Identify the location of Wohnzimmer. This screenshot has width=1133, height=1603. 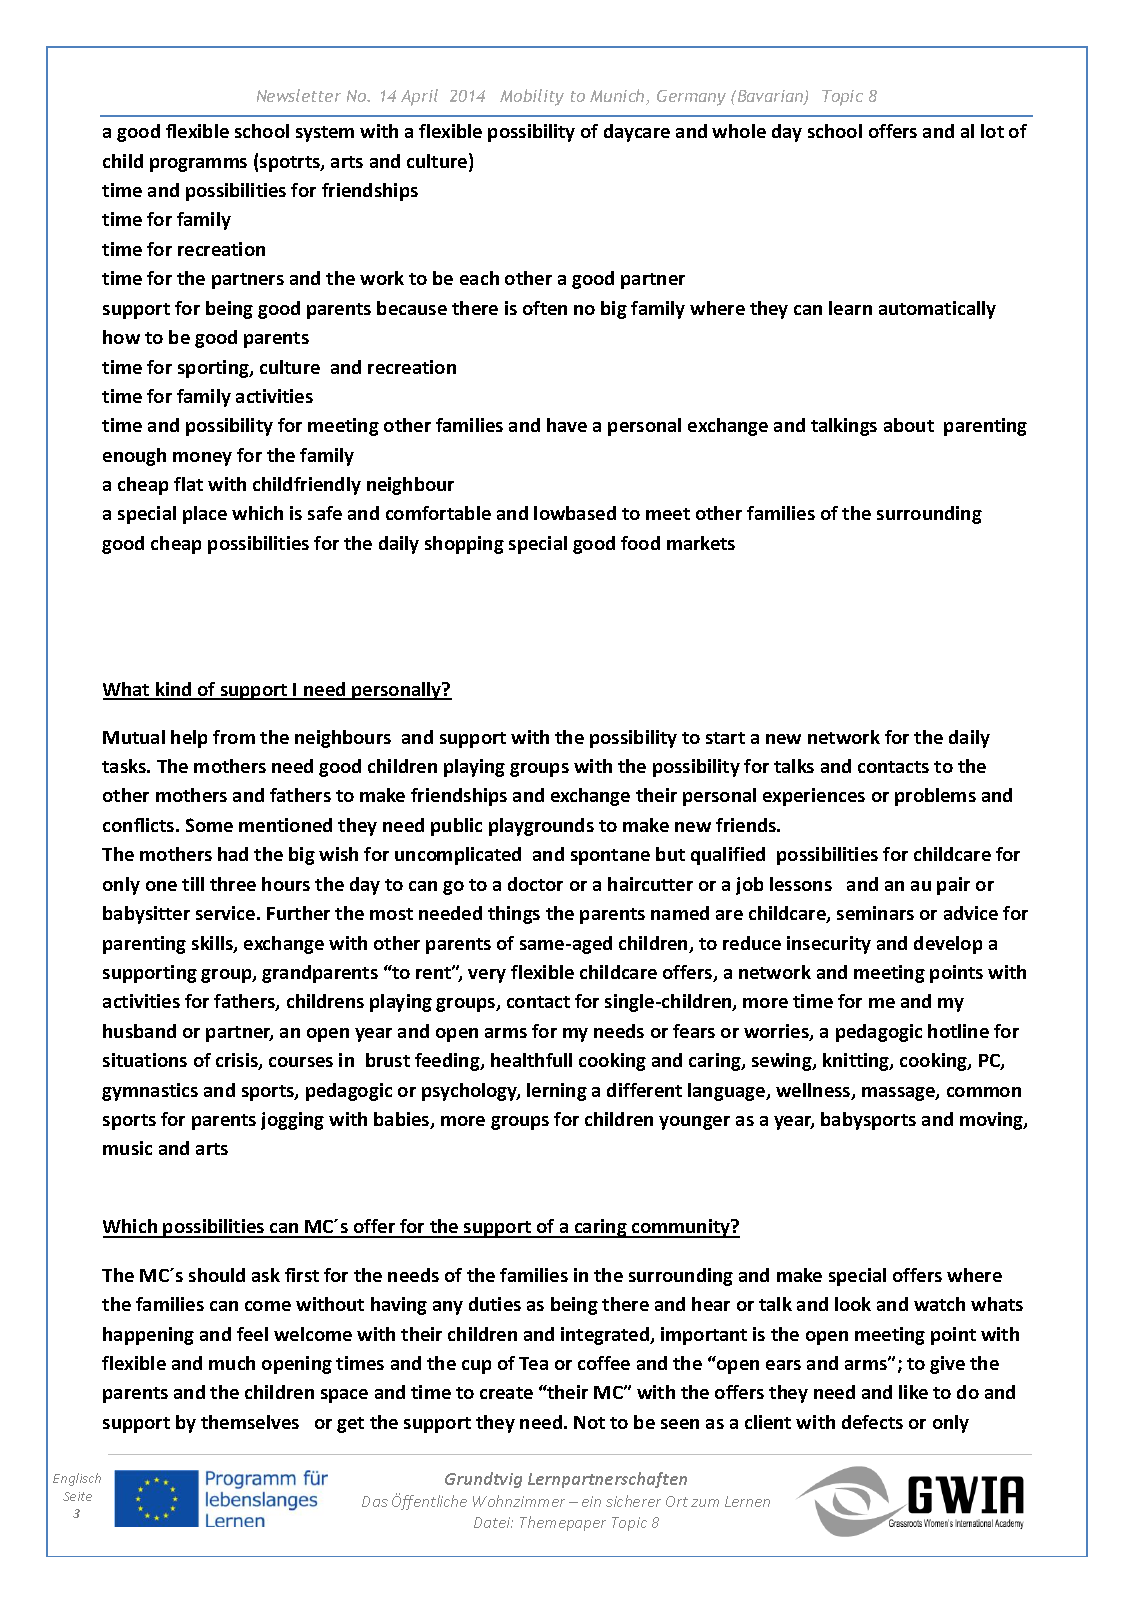
(519, 1501).
